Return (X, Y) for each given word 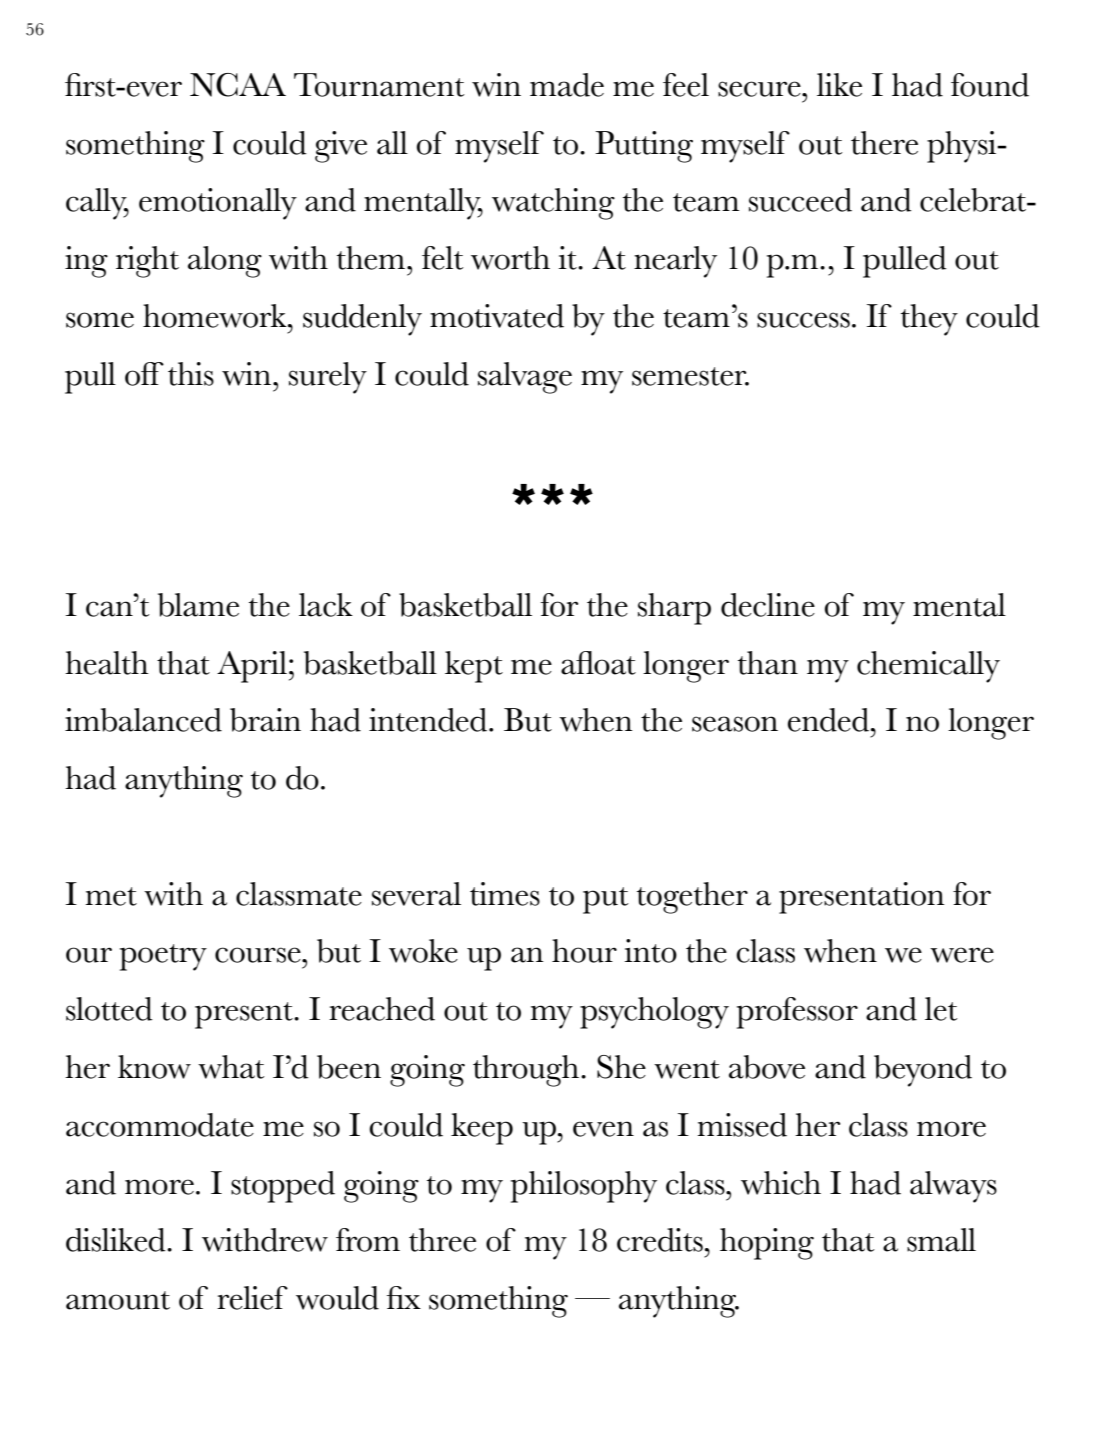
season (735, 724)
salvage (525, 378)
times (505, 894)
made (567, 85)
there (884, 143)
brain (265, 720)
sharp (674, 609)
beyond (923, 1071)
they (929, 320)
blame (198, 605)
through (526, 1071)
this (191, 374)
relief (252, 1298)
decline (768, 605)
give (341, 147)
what (231, 1067)
